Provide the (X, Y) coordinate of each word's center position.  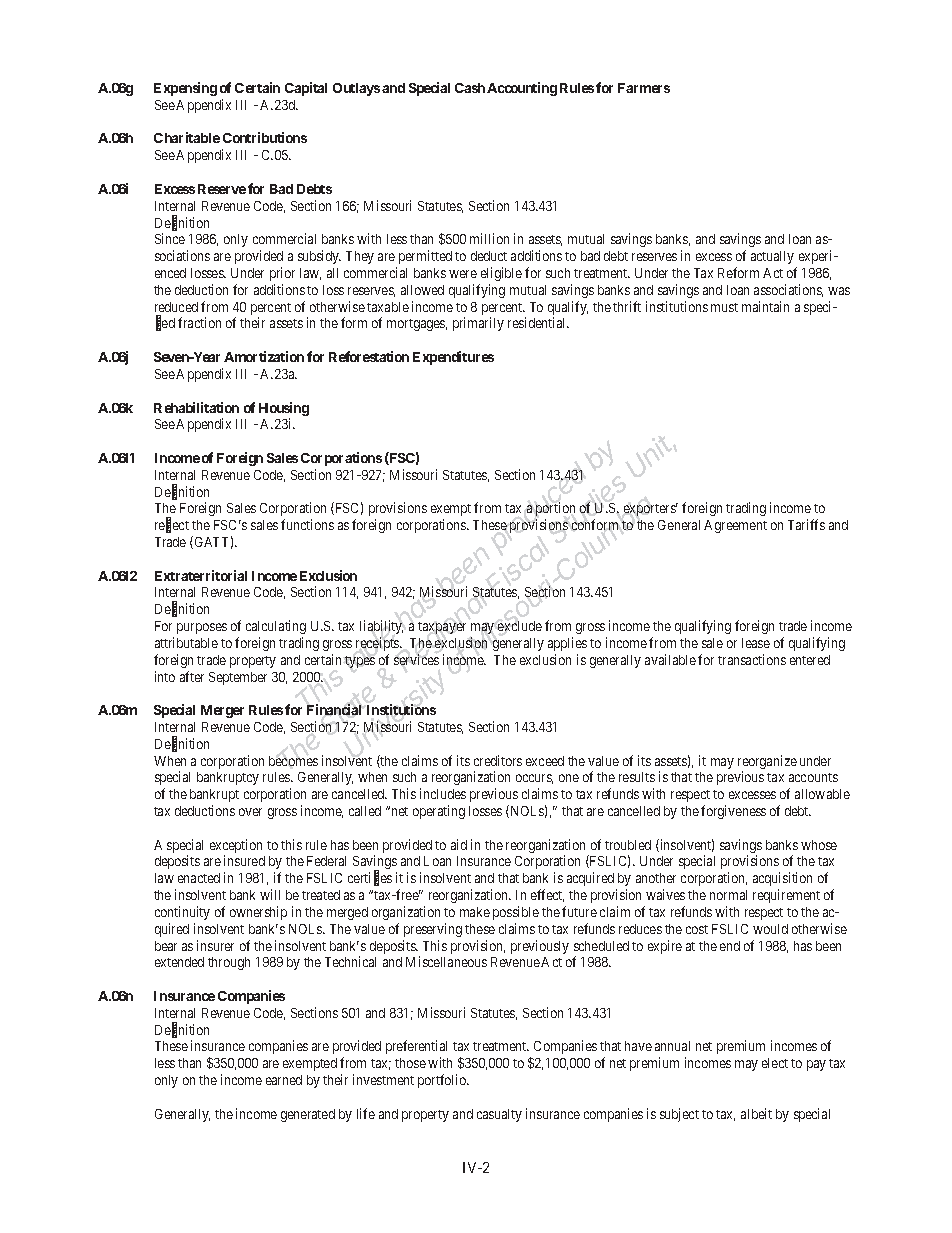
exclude (520, 626)
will (270, 894)
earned (284, 1080)
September (238, 678)
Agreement (735, 526)
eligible (501, 274)
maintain (765, 306)
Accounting (522, 89)
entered (810, 660)
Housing (284, 409)
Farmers (644, 88)
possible (516, 913)
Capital (306, 89)
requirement (786, 896)
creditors (498, 760)
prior (282, 274)
